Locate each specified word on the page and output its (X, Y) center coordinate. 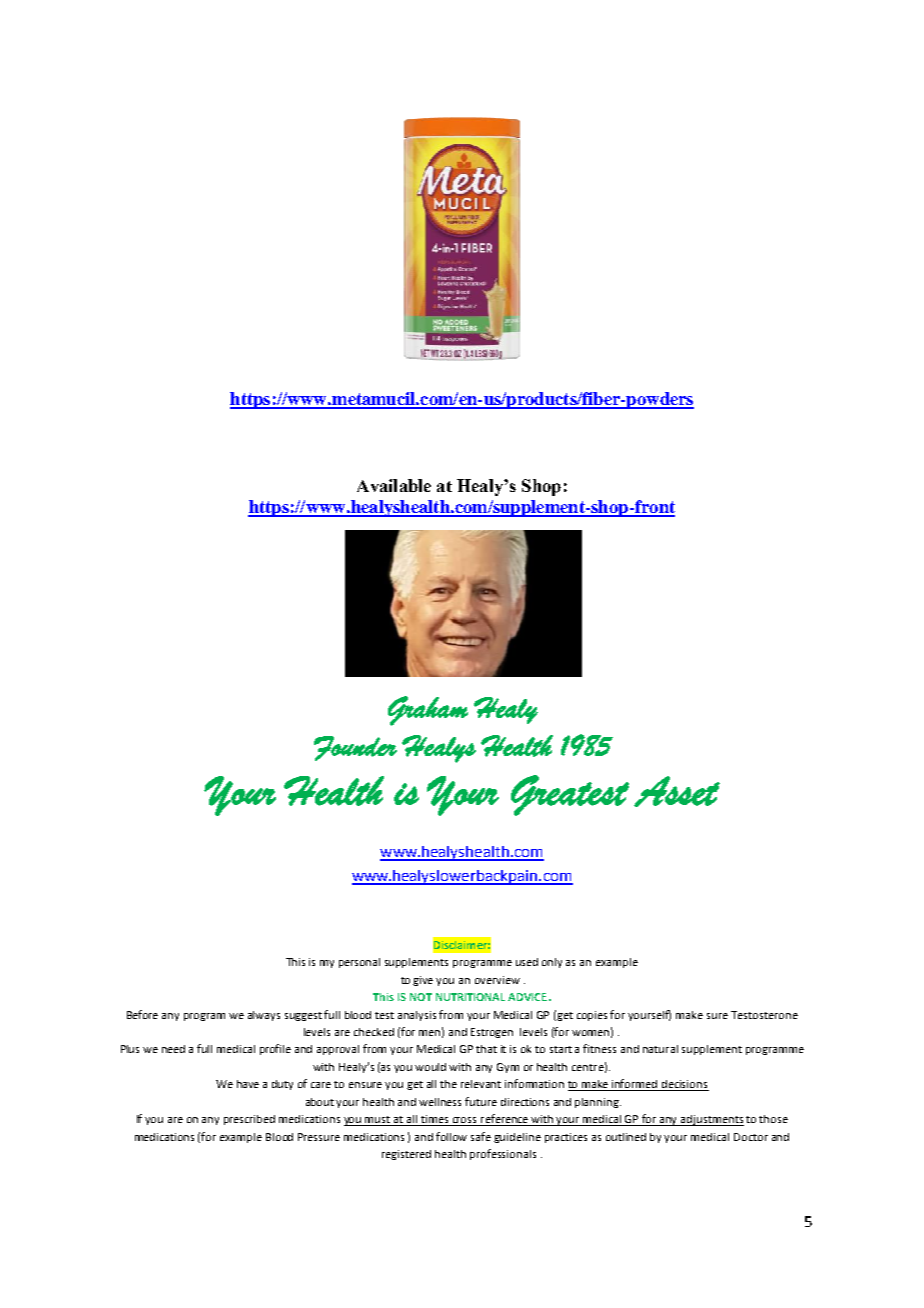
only (552, 963)
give (423, 981)
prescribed (249, 1120)
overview (497, 980)
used (527, 962)
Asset (677, 791)
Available (394, 485)
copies (592, 1016)
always (264, 1016)
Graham (428, 711)
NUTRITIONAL (470, 997)
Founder (355, 748)
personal (359, 963)
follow (451, 1136)
